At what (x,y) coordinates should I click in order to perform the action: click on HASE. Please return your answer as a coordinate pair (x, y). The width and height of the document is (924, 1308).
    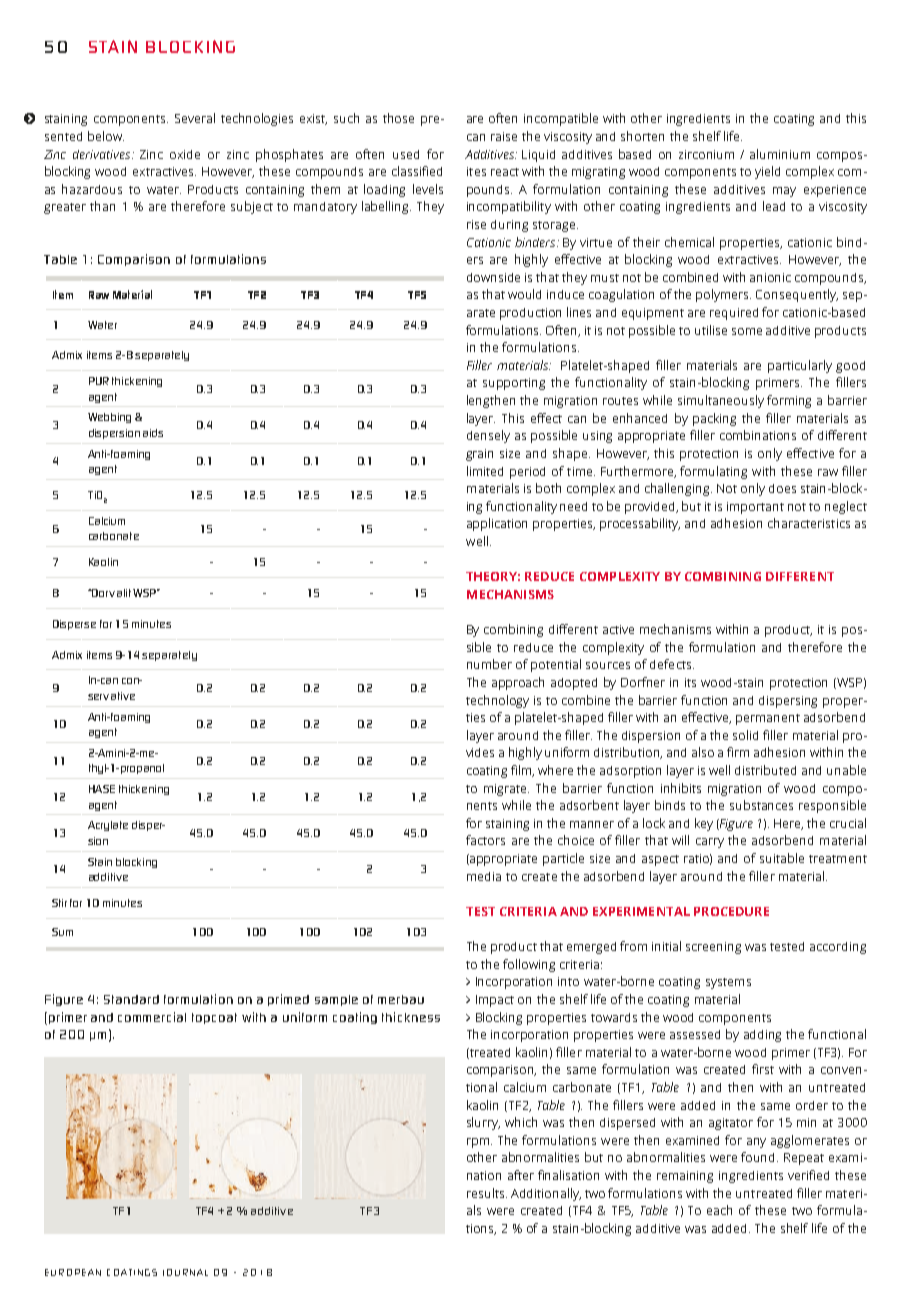
    Looking at the image, I should click on (102, 789).
